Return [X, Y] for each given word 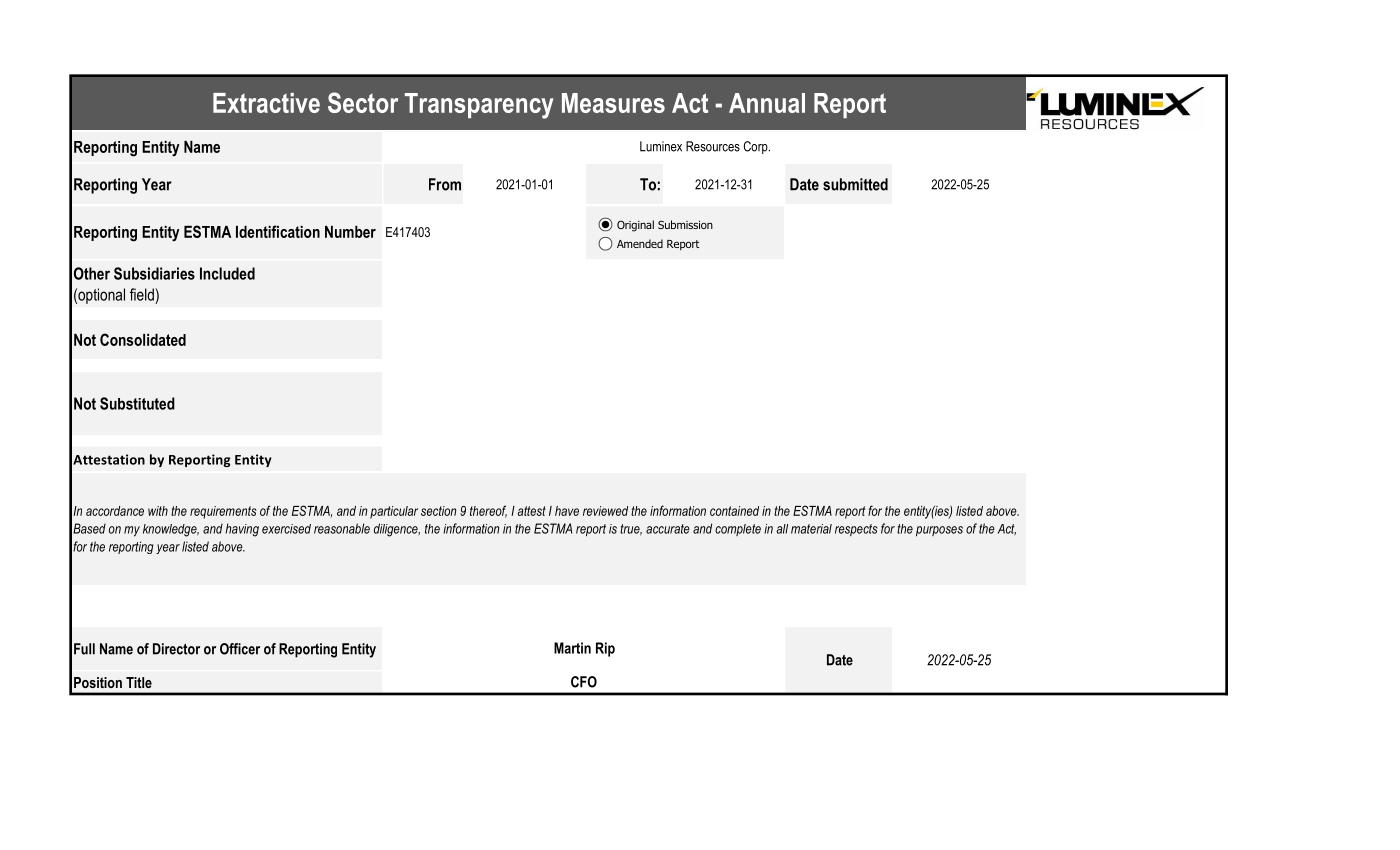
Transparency [479, 106]
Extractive [266, 103]
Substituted [137, 403]
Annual [767, 103]
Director [176, 649]
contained [734, 511]
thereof [488, 511]
